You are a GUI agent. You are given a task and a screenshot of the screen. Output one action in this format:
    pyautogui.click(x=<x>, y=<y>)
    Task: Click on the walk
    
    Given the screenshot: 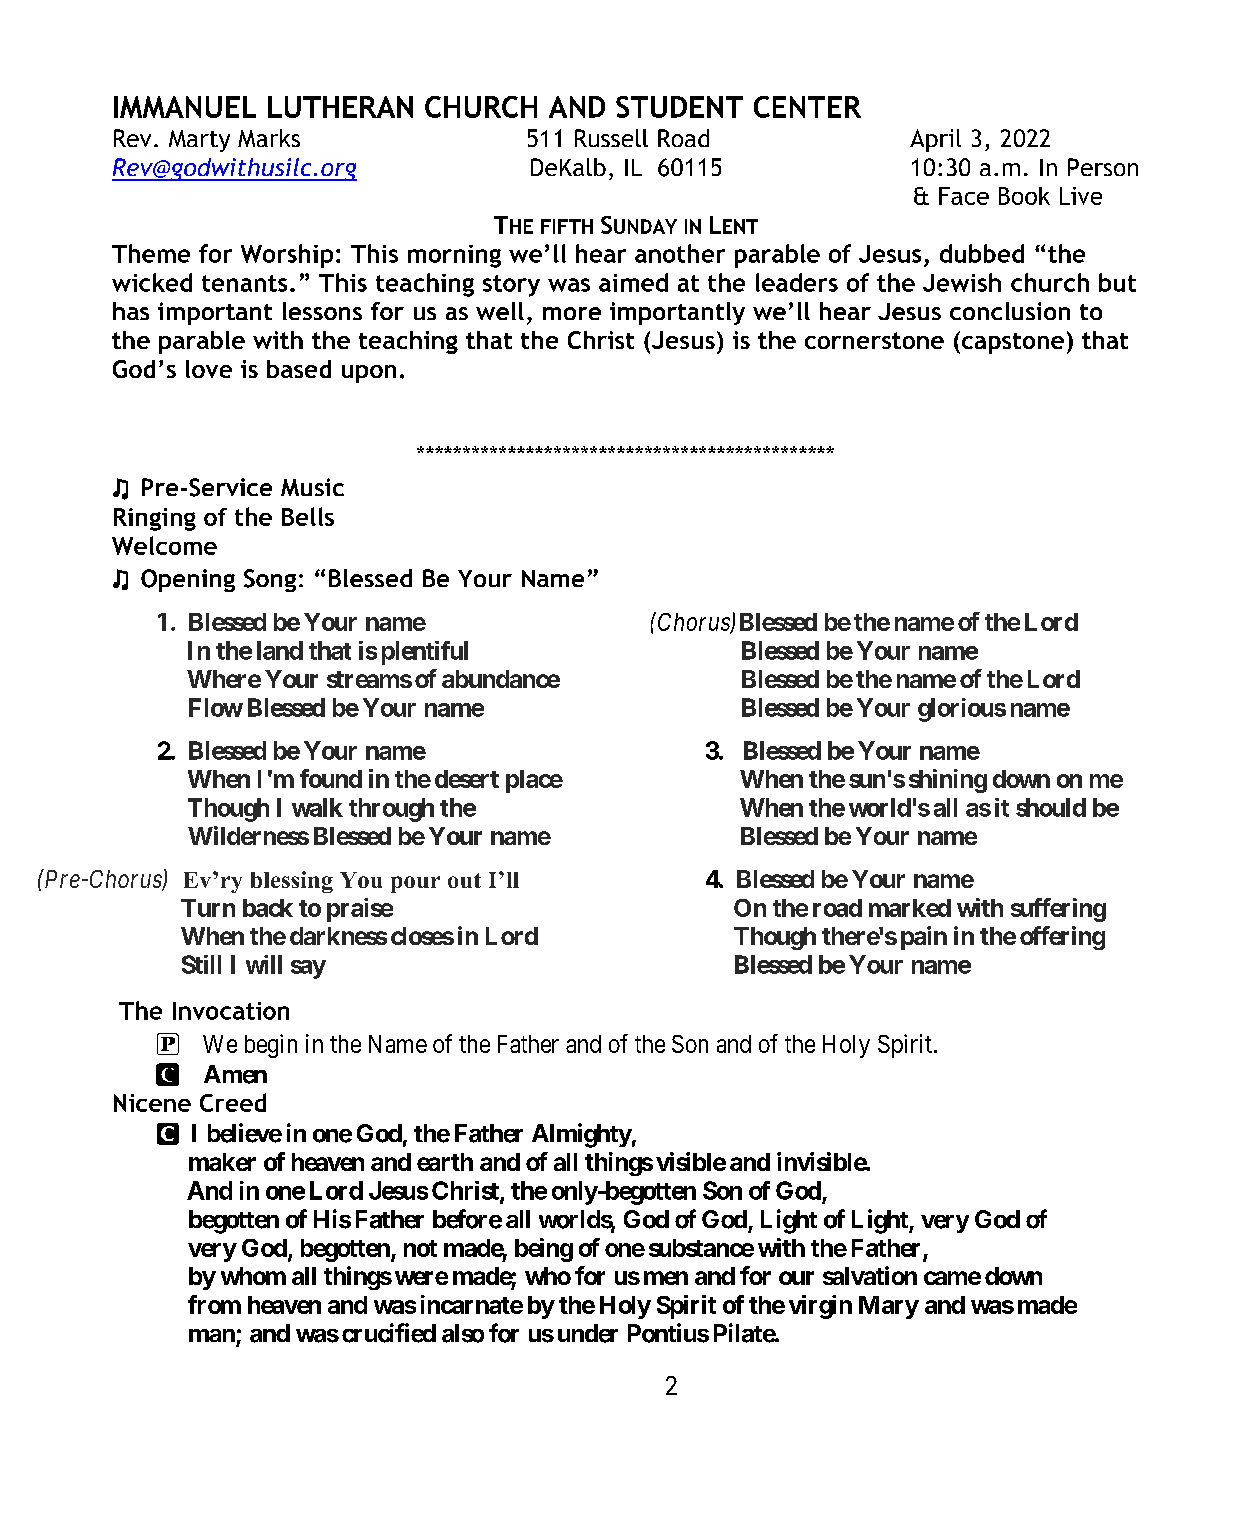 What is the action you would take?
    pyautogui.click(x=317, y=807)
